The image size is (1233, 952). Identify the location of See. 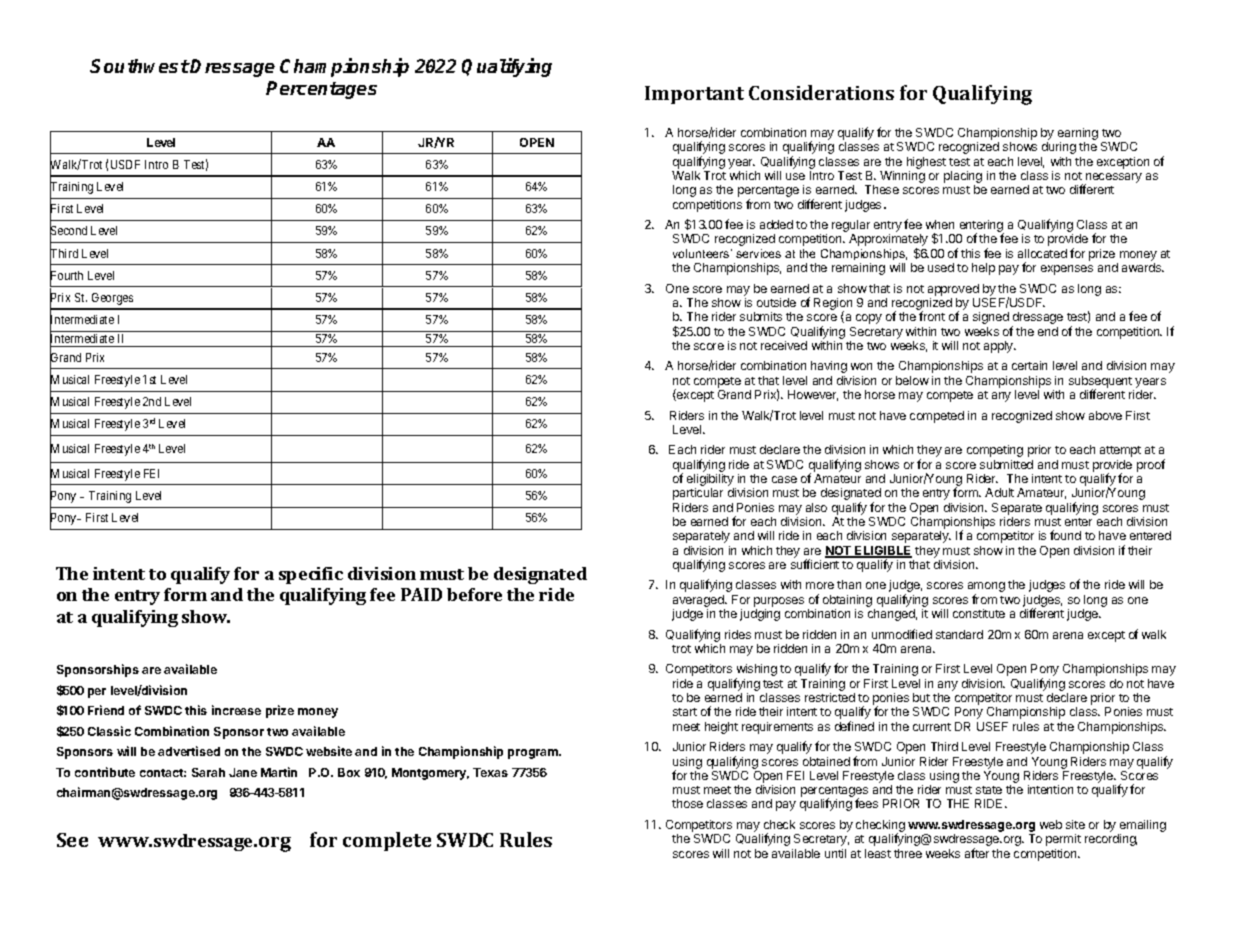
(72, 840).
